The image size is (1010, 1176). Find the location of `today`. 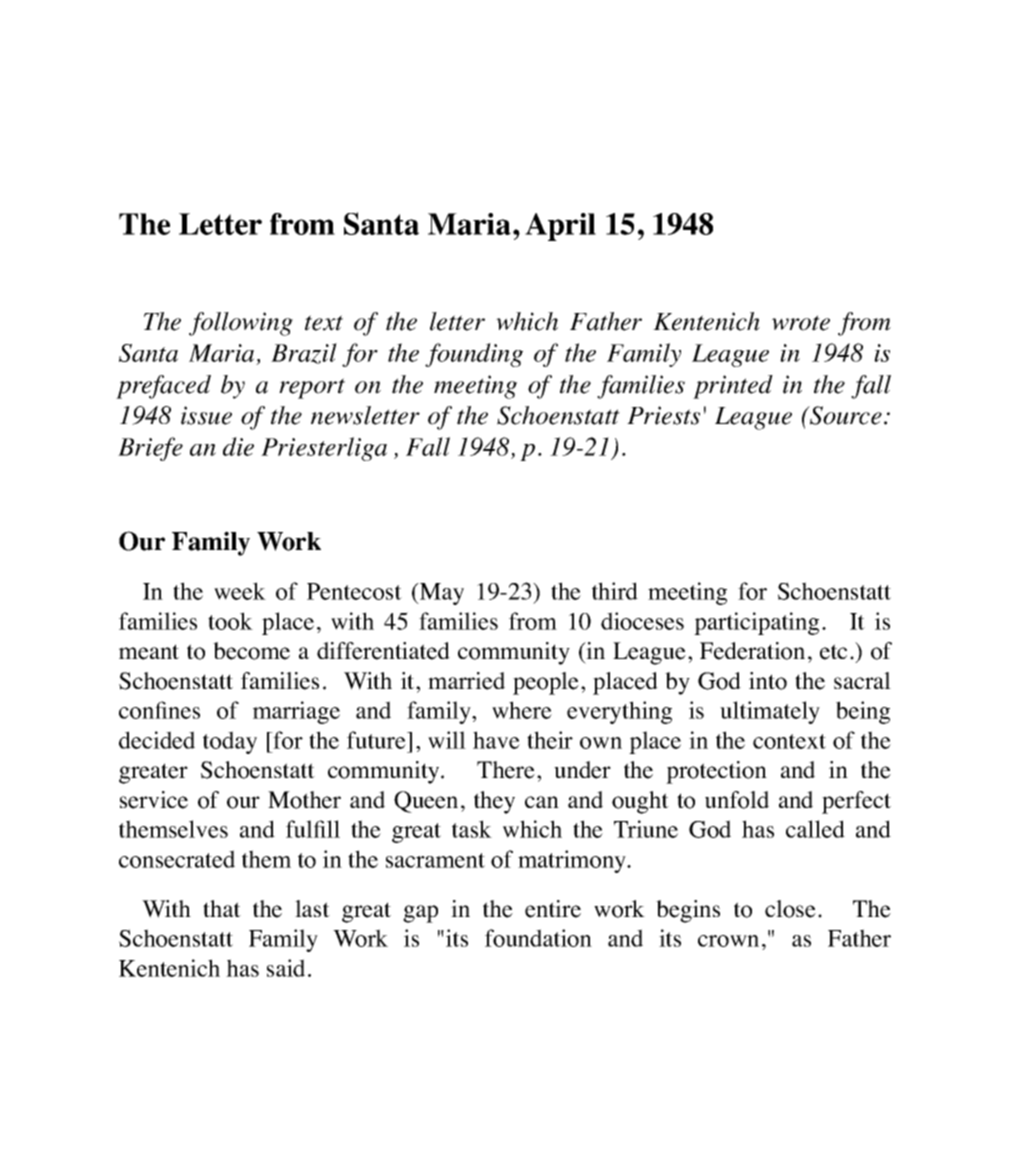

today is located at coordinates (230, 742).
